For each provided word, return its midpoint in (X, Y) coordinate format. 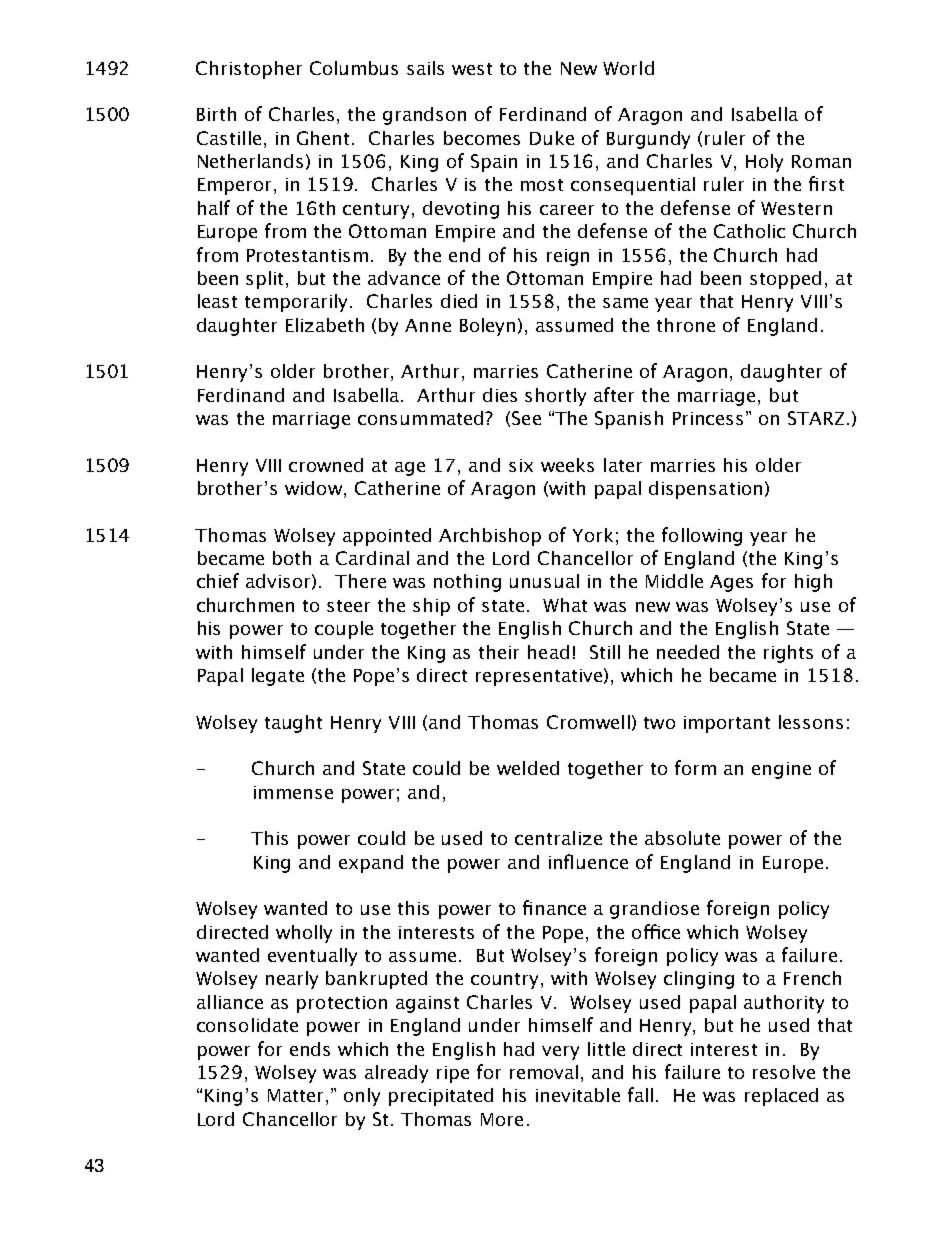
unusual (544, 581)
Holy (764, 163)
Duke (552, 138)
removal (544, 1072)
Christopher (249, 70)
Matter (295, 1095)
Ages (731, 583)
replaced (781, 1097)
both (292, 558)
